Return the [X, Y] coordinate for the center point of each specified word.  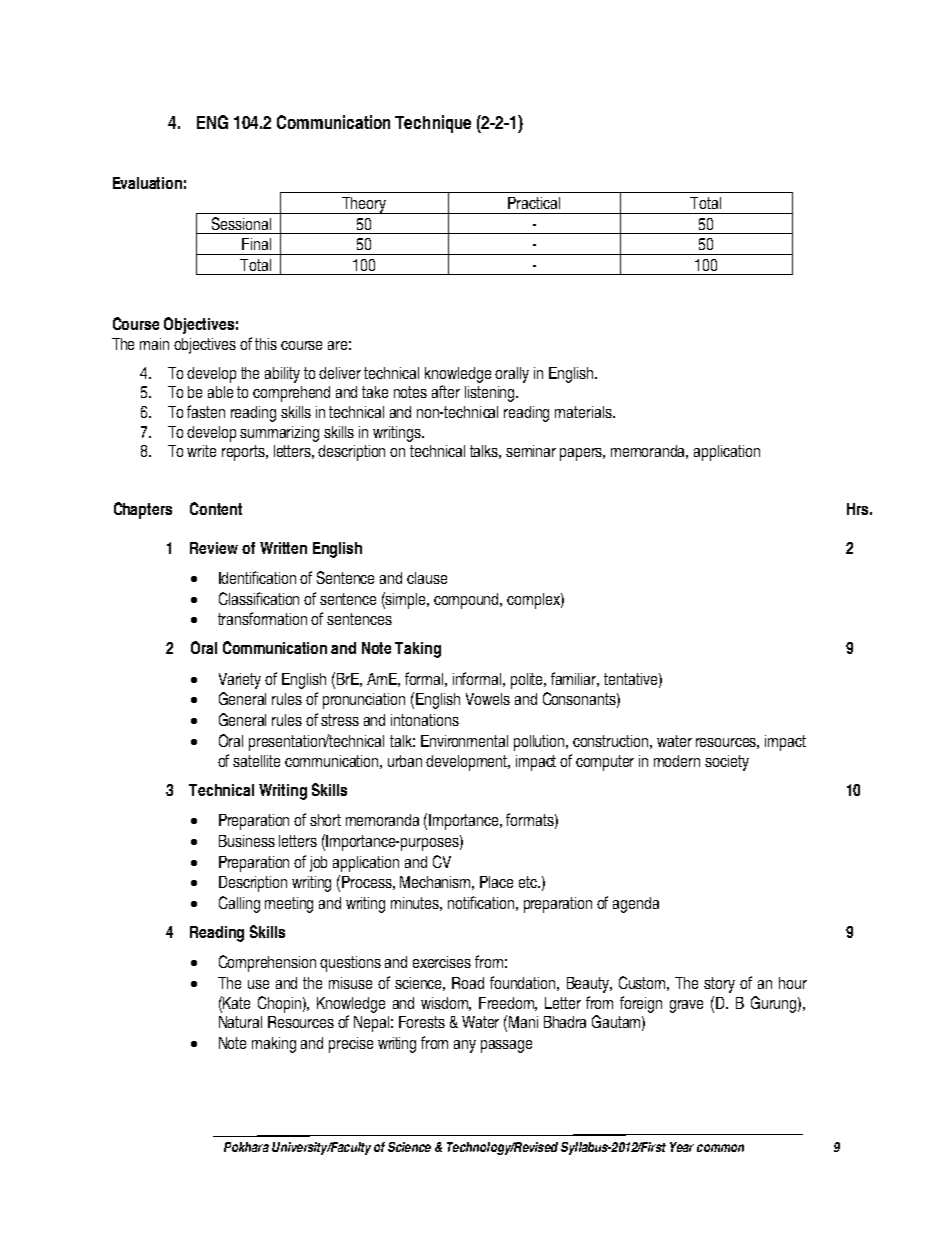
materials [584, 412]
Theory [364, 205]
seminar [531, 451]
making [274, 1045]
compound [468, 601]
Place [496, 882]
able [220, 392]
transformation [262, 618]
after [446, 391]
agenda [636, 905]
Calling [239, 904]
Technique [433, 124]
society [727, 763]
